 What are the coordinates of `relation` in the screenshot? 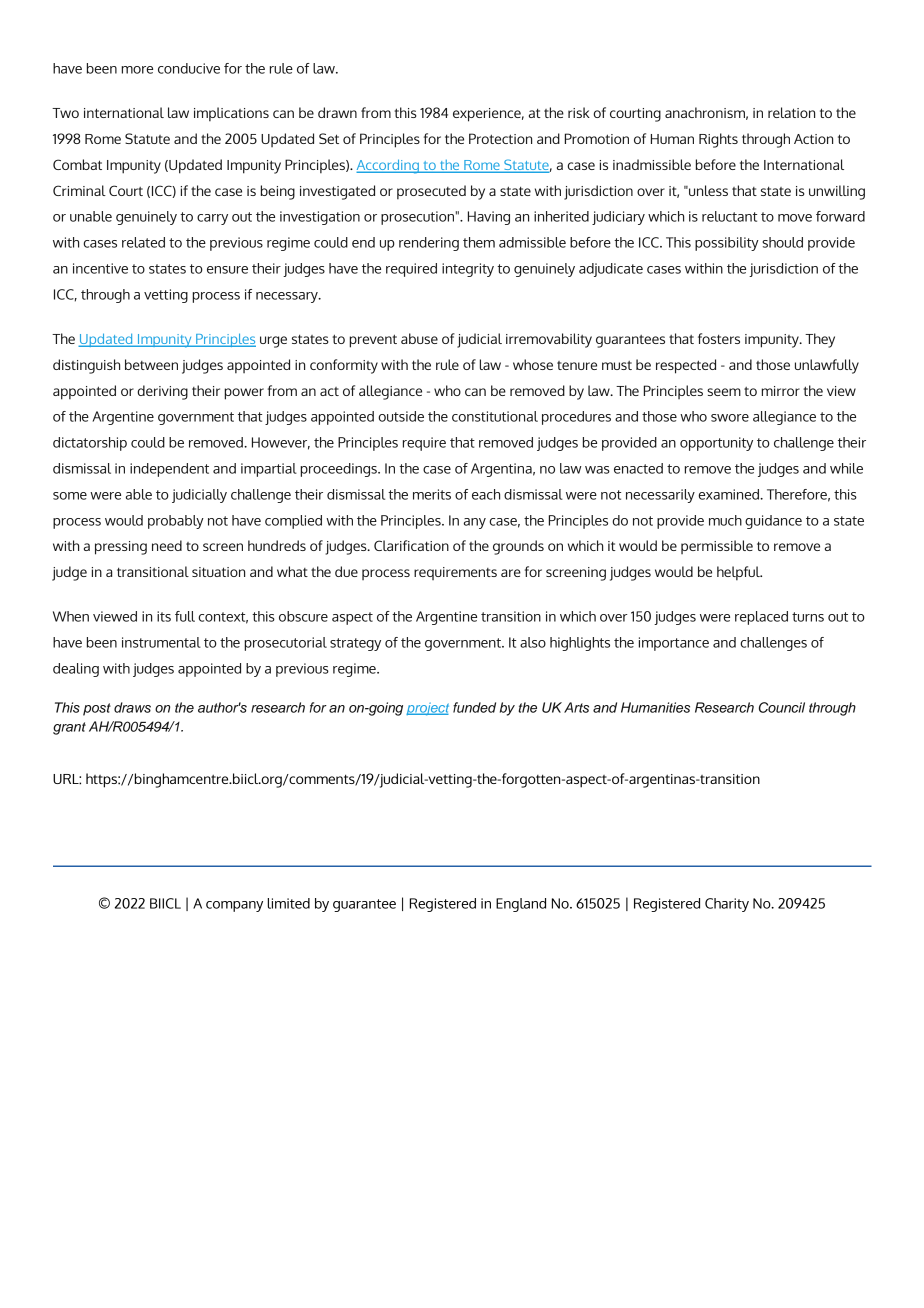 It's located at (791, 112).
